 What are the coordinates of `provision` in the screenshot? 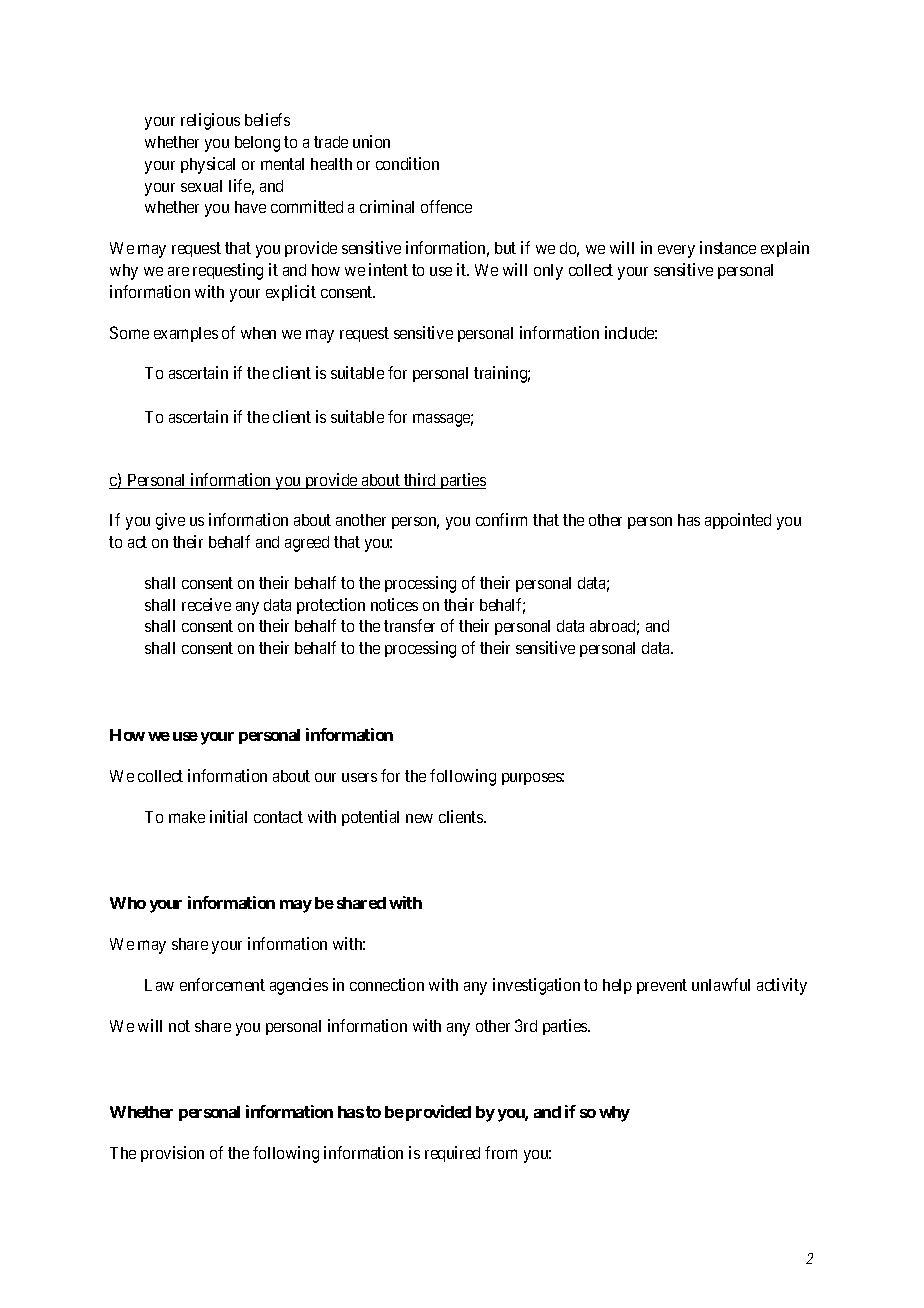 It's located at (172, 1154).
